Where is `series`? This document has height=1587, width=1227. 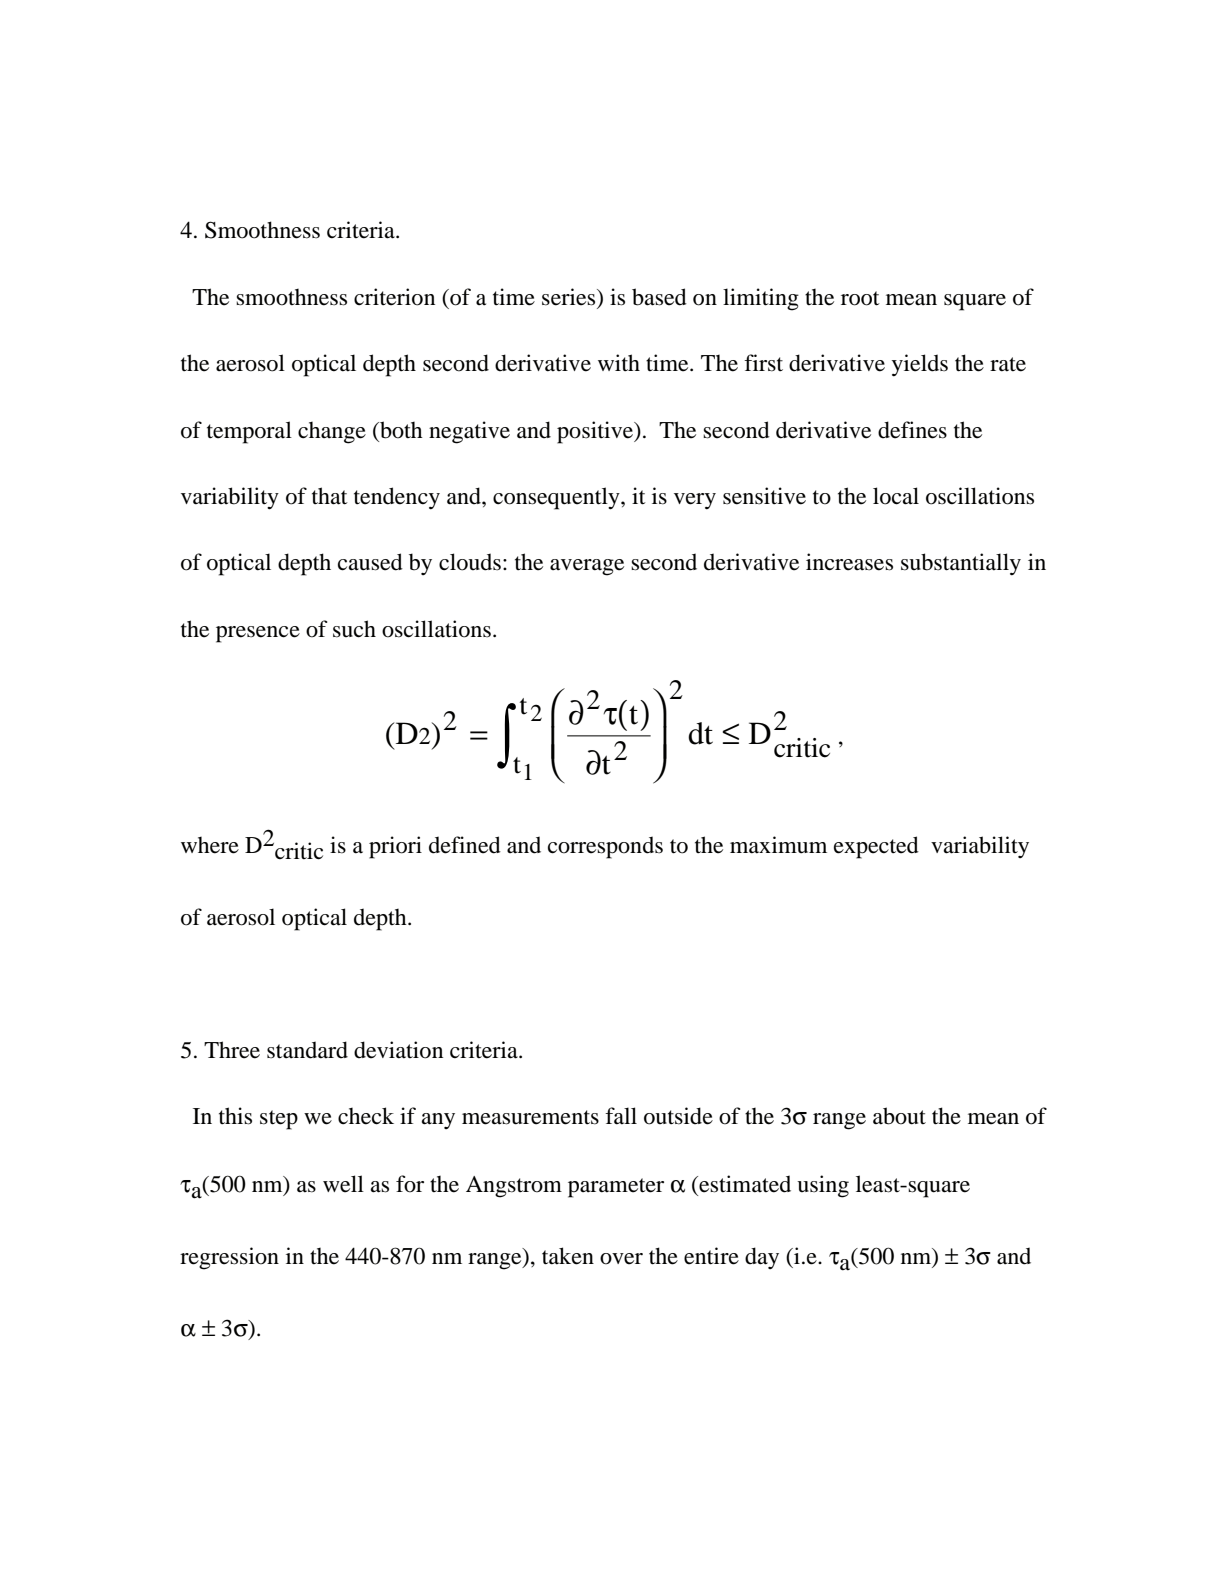
series is located at coordinates (570, 298).
